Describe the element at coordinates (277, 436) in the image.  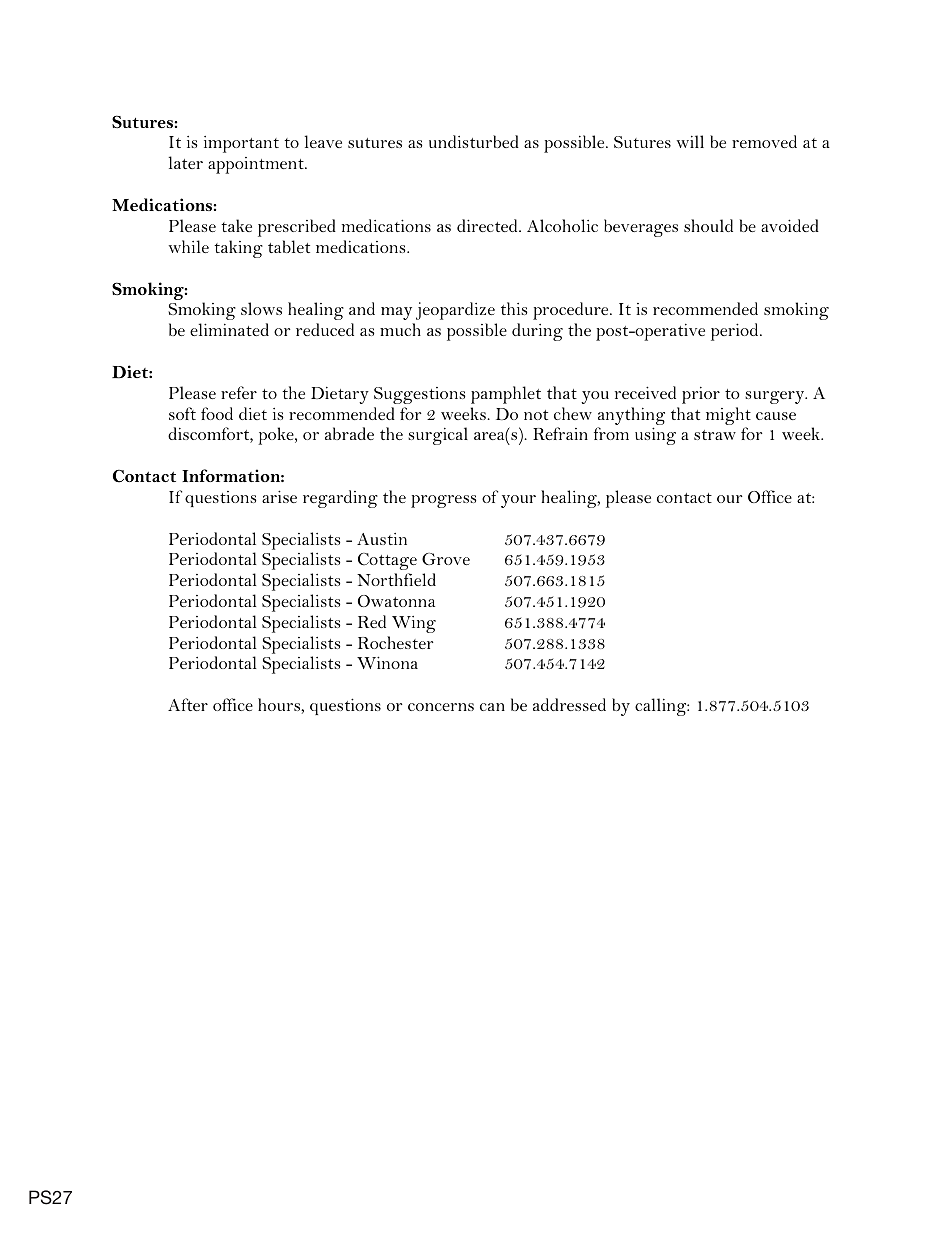
I see `poke` at that location.
